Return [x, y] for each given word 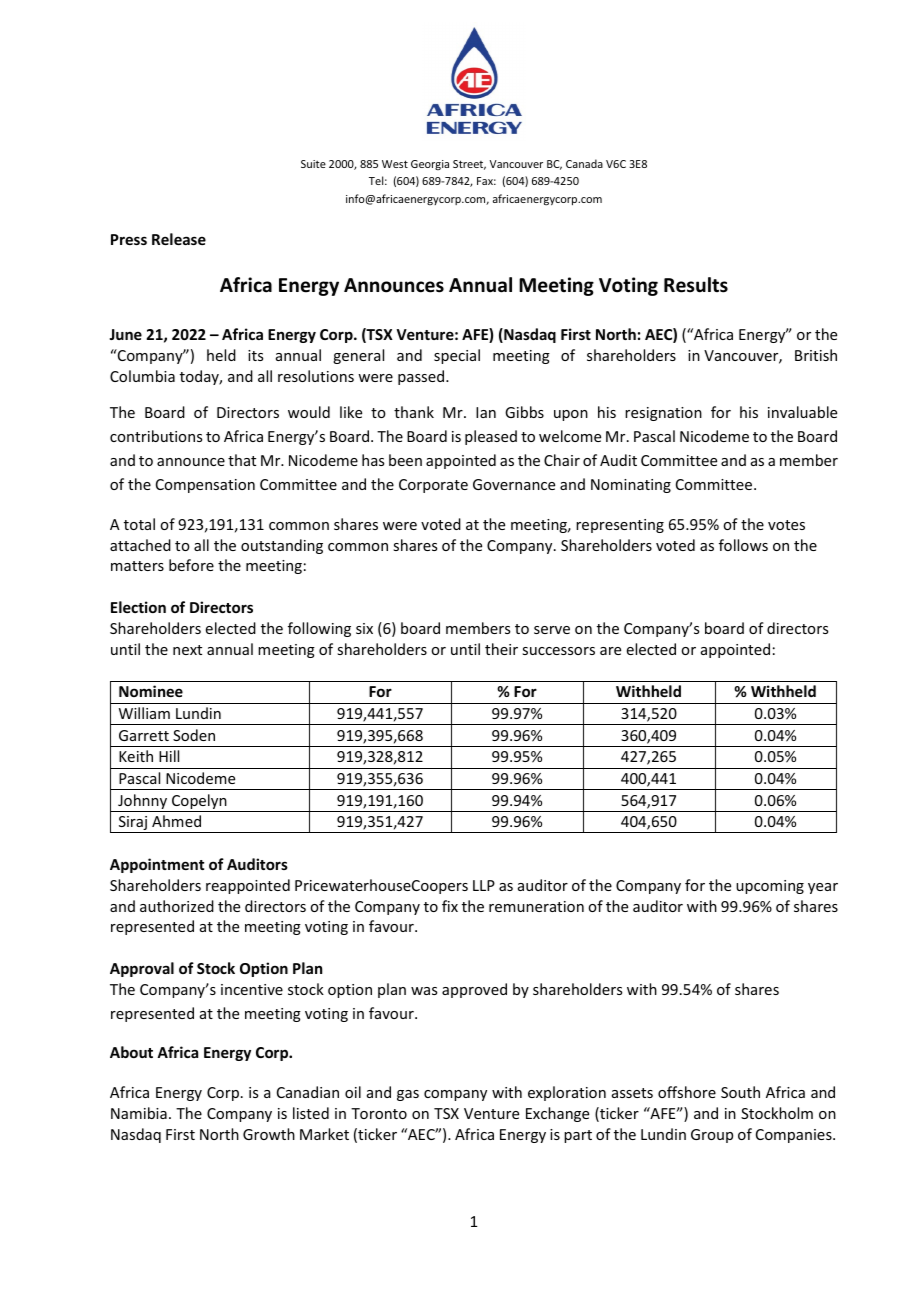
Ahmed [176, 821]
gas [408, 1095]
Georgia [430, 165]
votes [786, 525]
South [740, 1092]
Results [696, 285]
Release [179, 239]
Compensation [205, 486]
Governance [514, 484]
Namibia [139, 1113]
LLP [484, 885]
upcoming [770, 887]
